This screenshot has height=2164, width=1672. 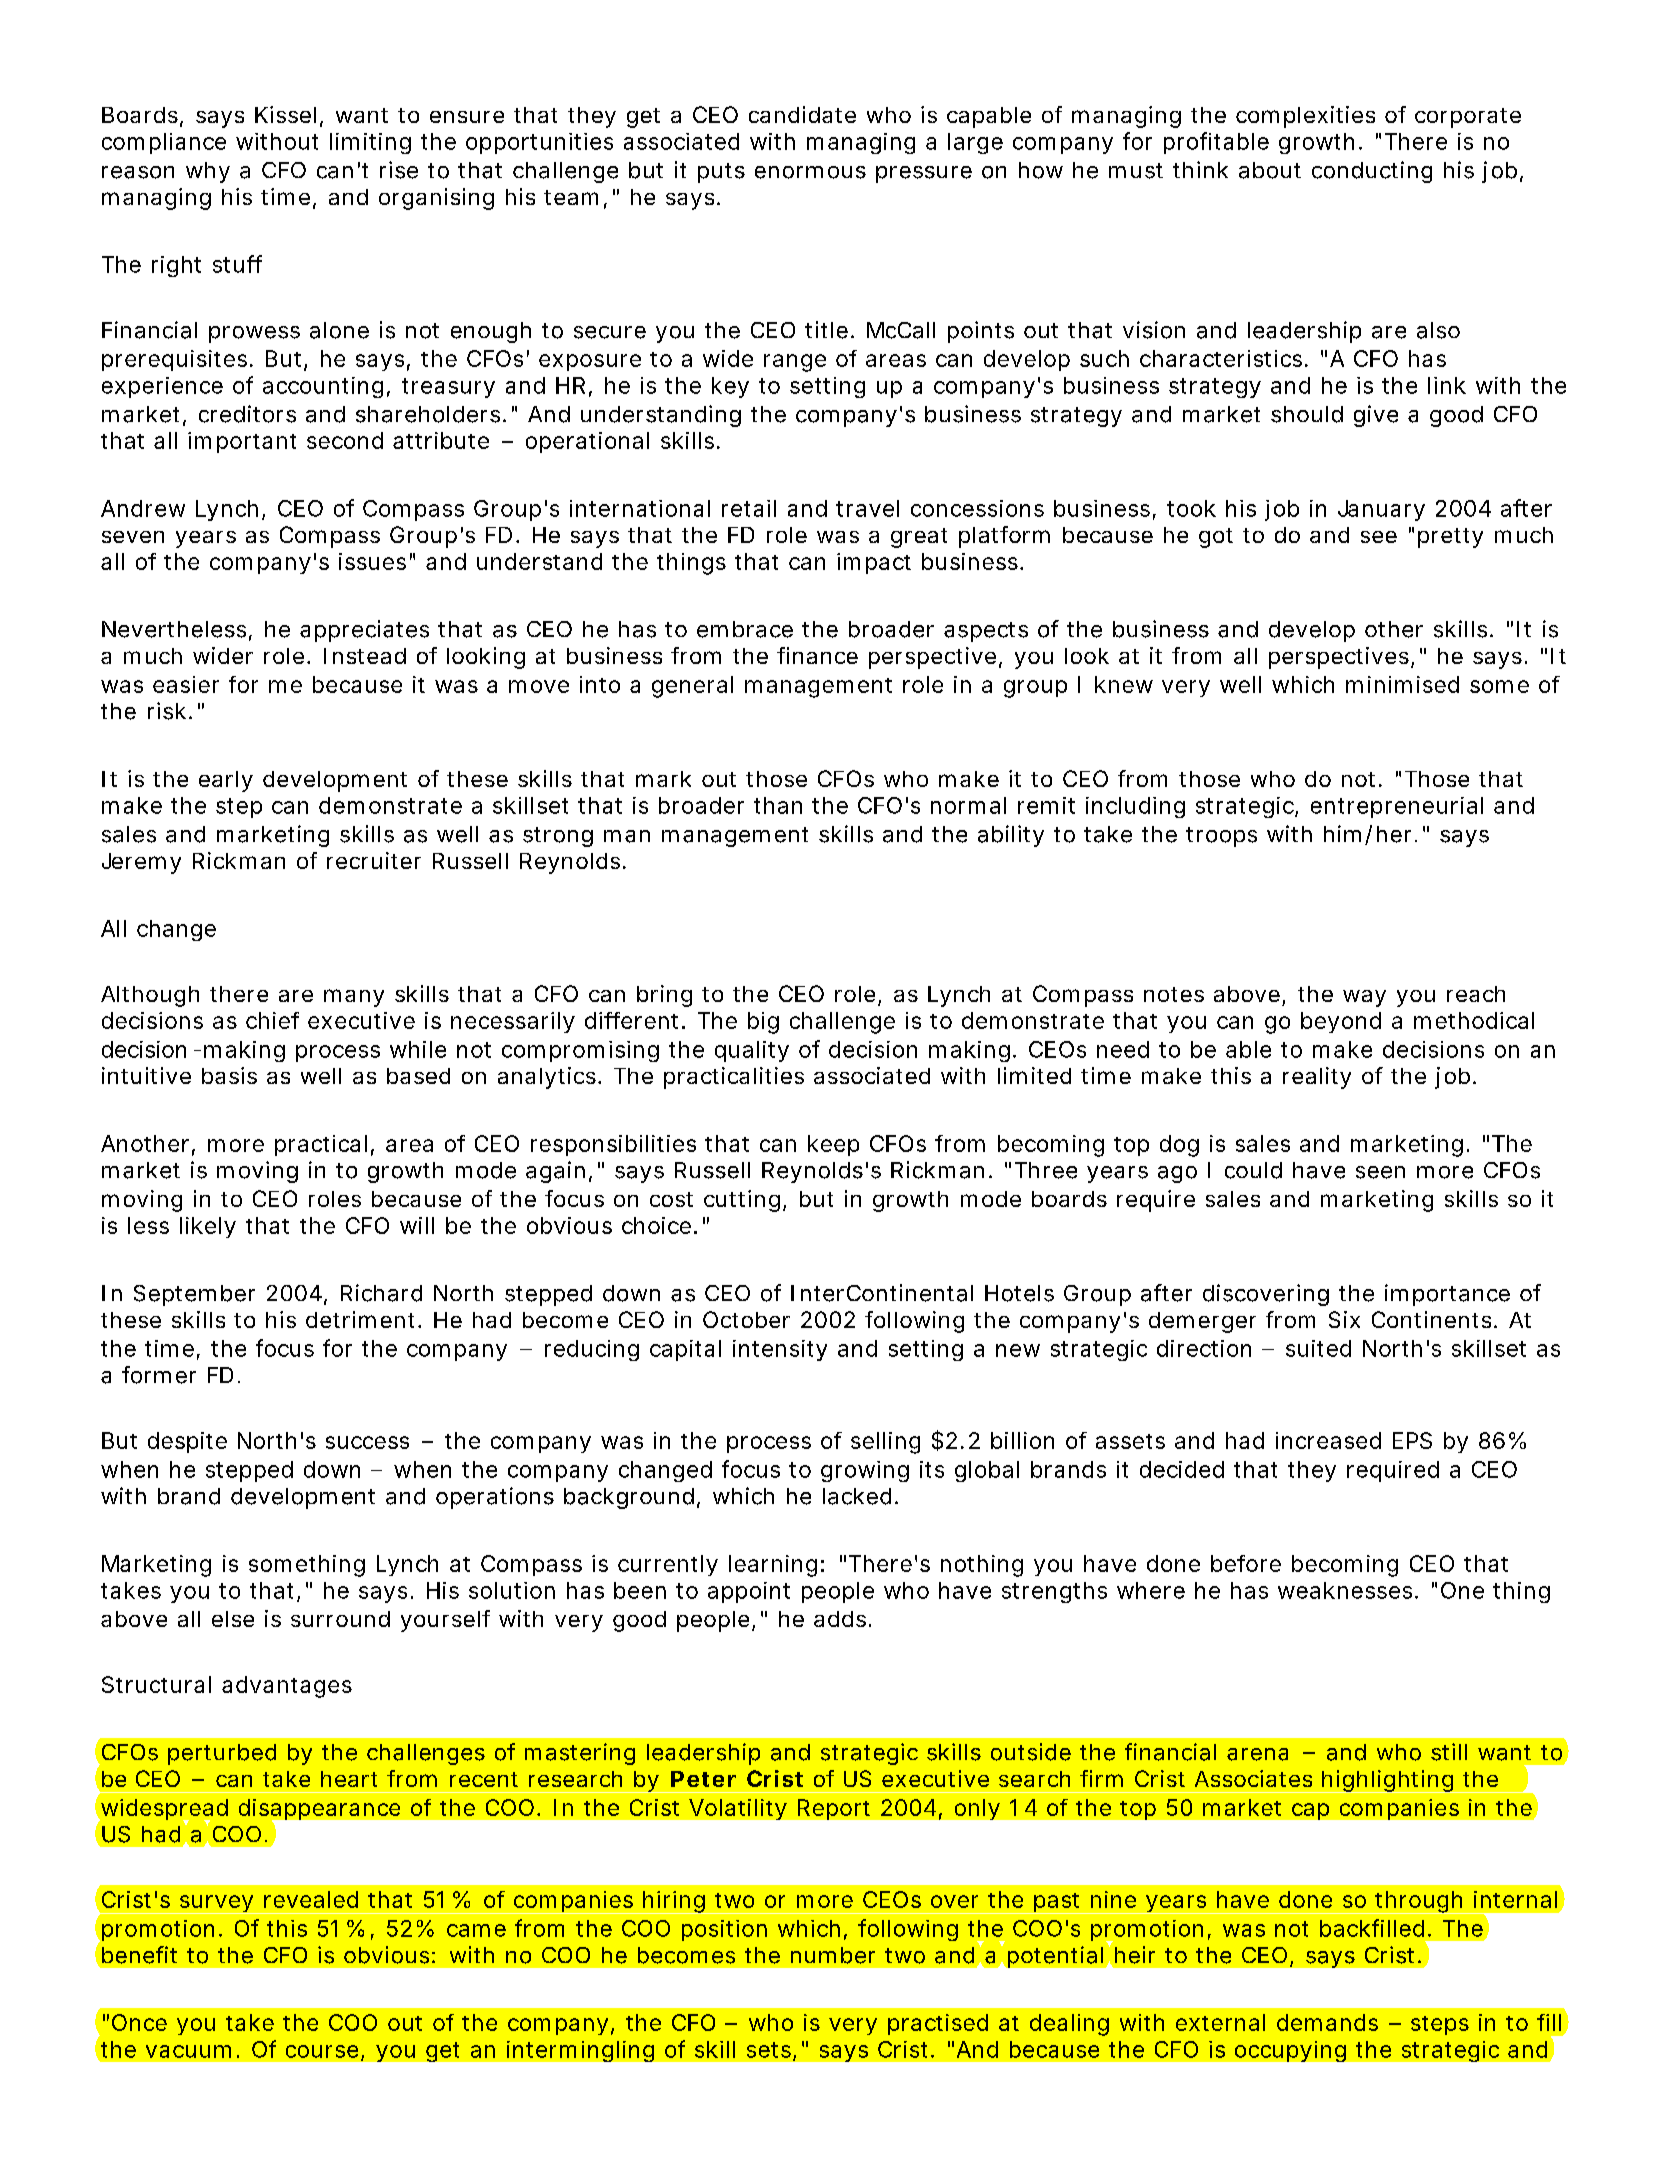 What do you see at coordinates (370, 143) in the screenshot?
I see `limiting` at bounding box center [370, 143].
